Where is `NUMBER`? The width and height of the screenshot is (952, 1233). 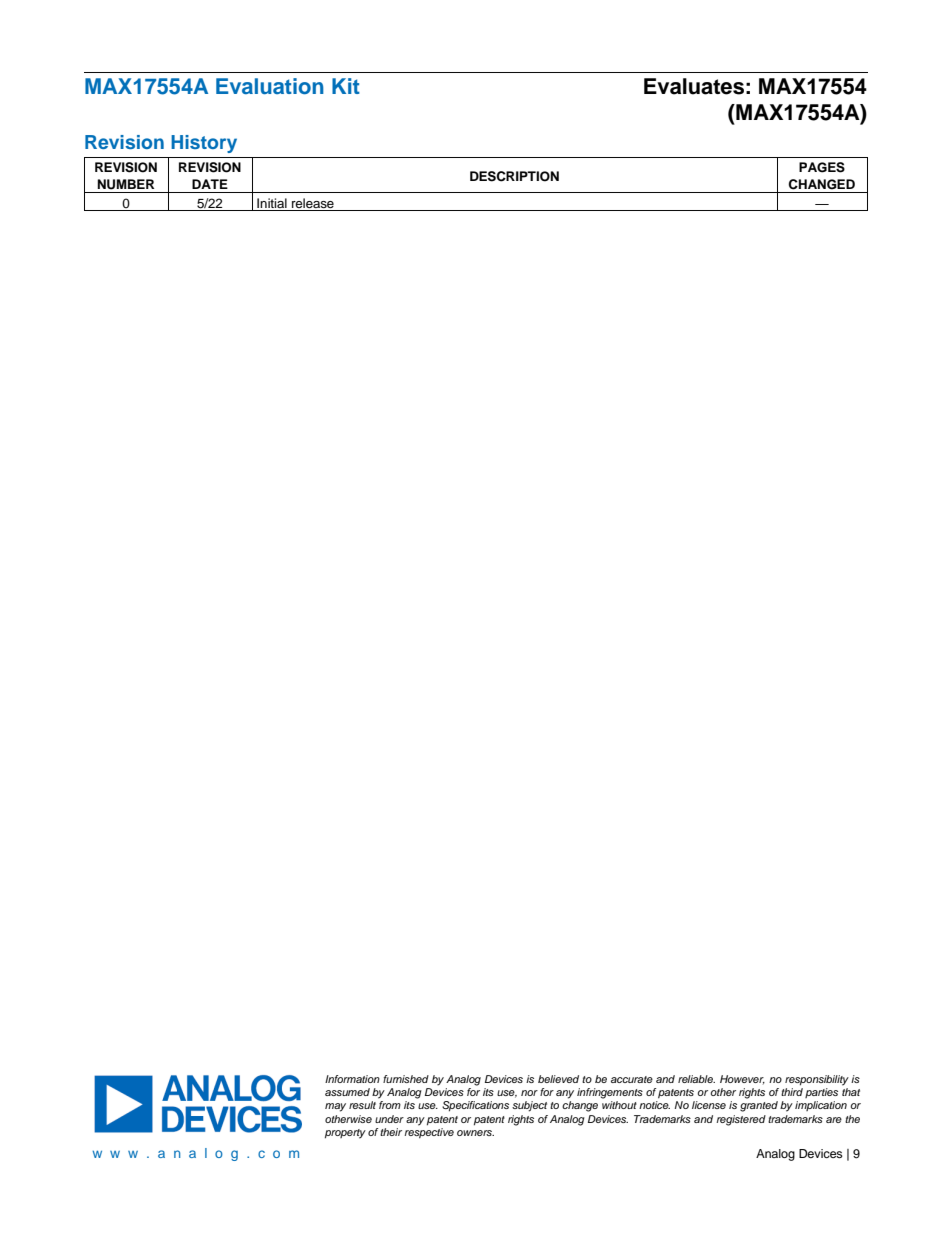 NUMBER is located at coordinates (125, 184).
